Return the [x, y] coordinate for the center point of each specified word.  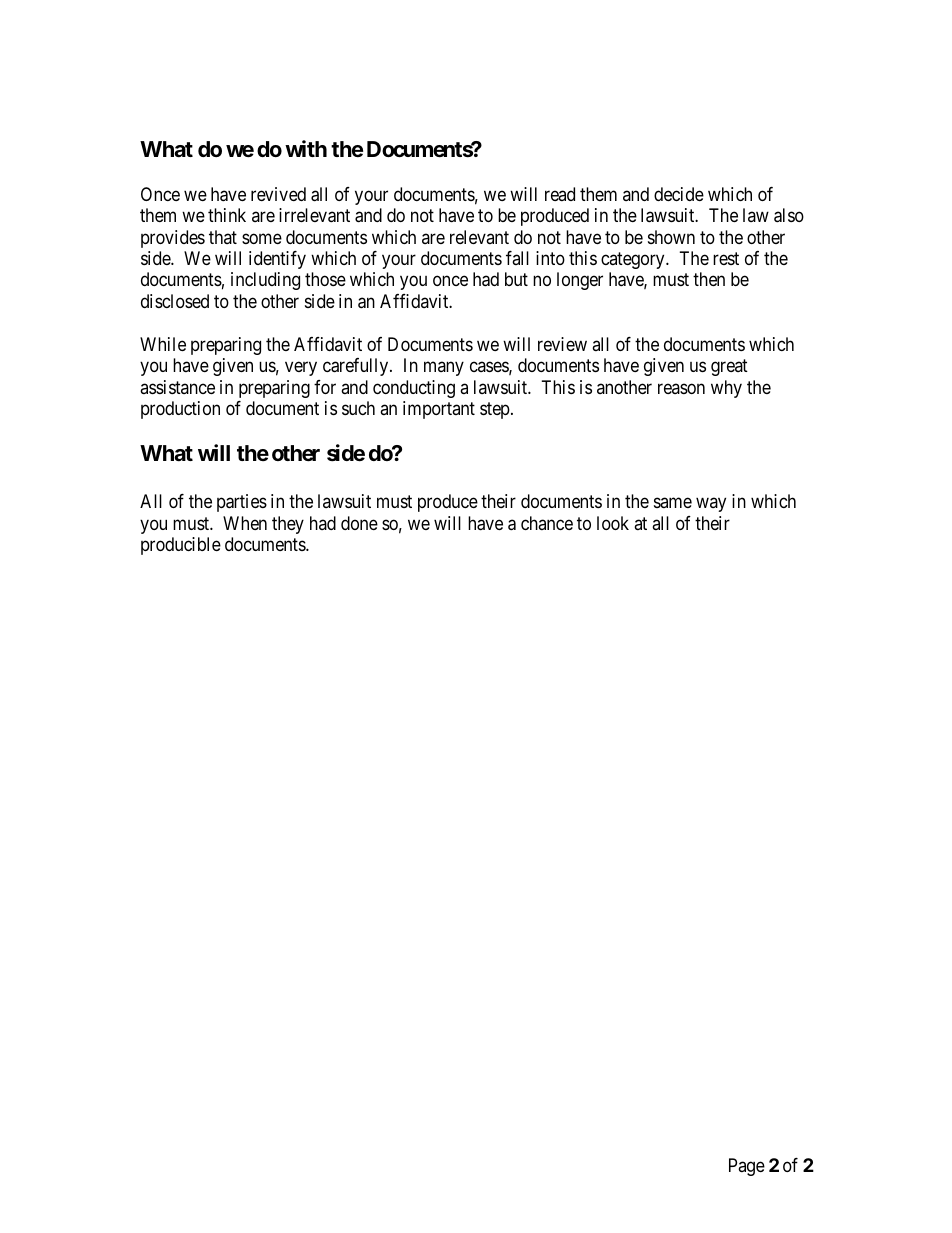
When [245, 523]
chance [547, 523]
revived [278, 194]
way [711, 505]
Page [747, 1167]
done [359, 523]
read [560, 194]
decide [679, 194]
